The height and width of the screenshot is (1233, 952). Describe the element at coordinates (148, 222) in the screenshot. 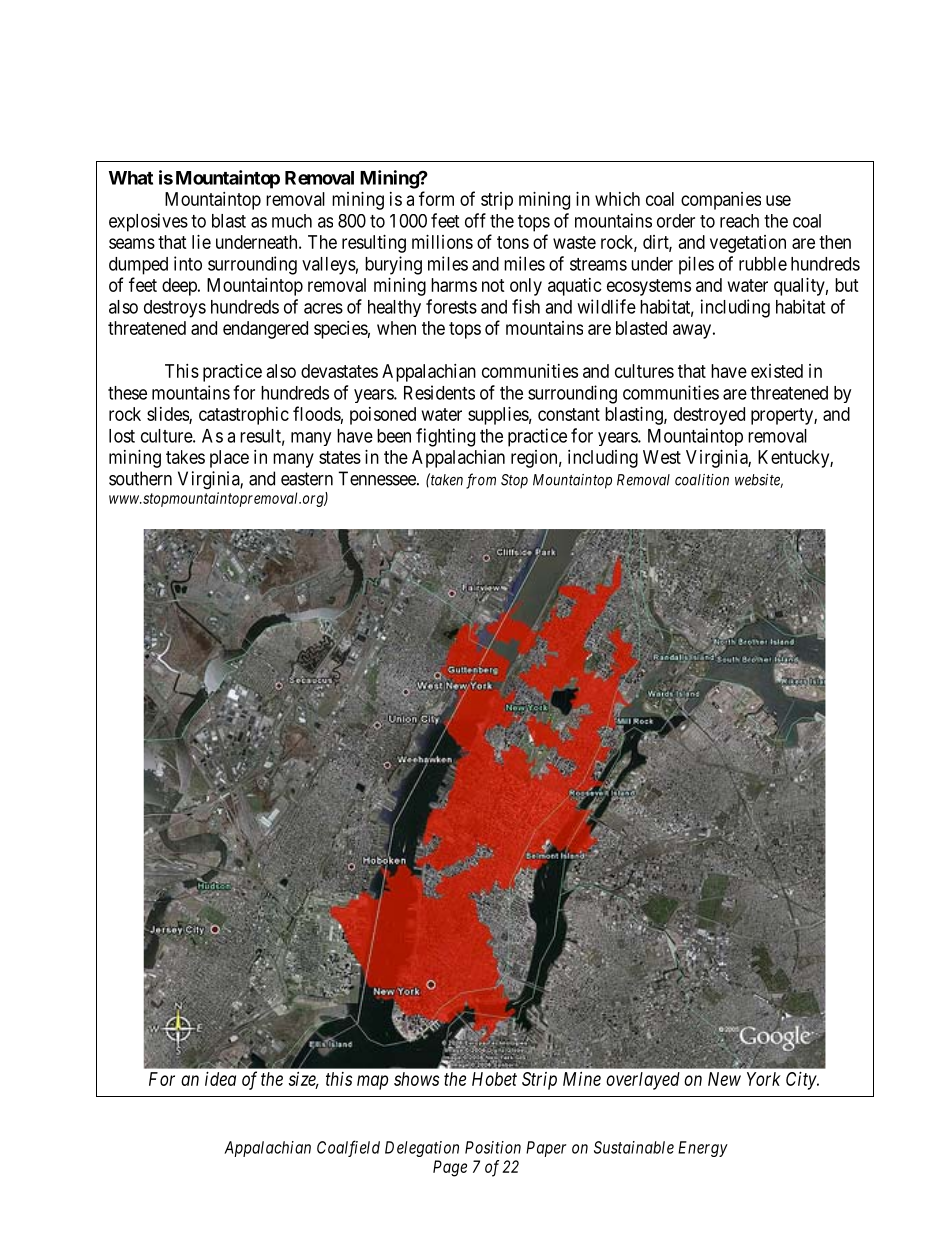

I see `explosives` at that location.
